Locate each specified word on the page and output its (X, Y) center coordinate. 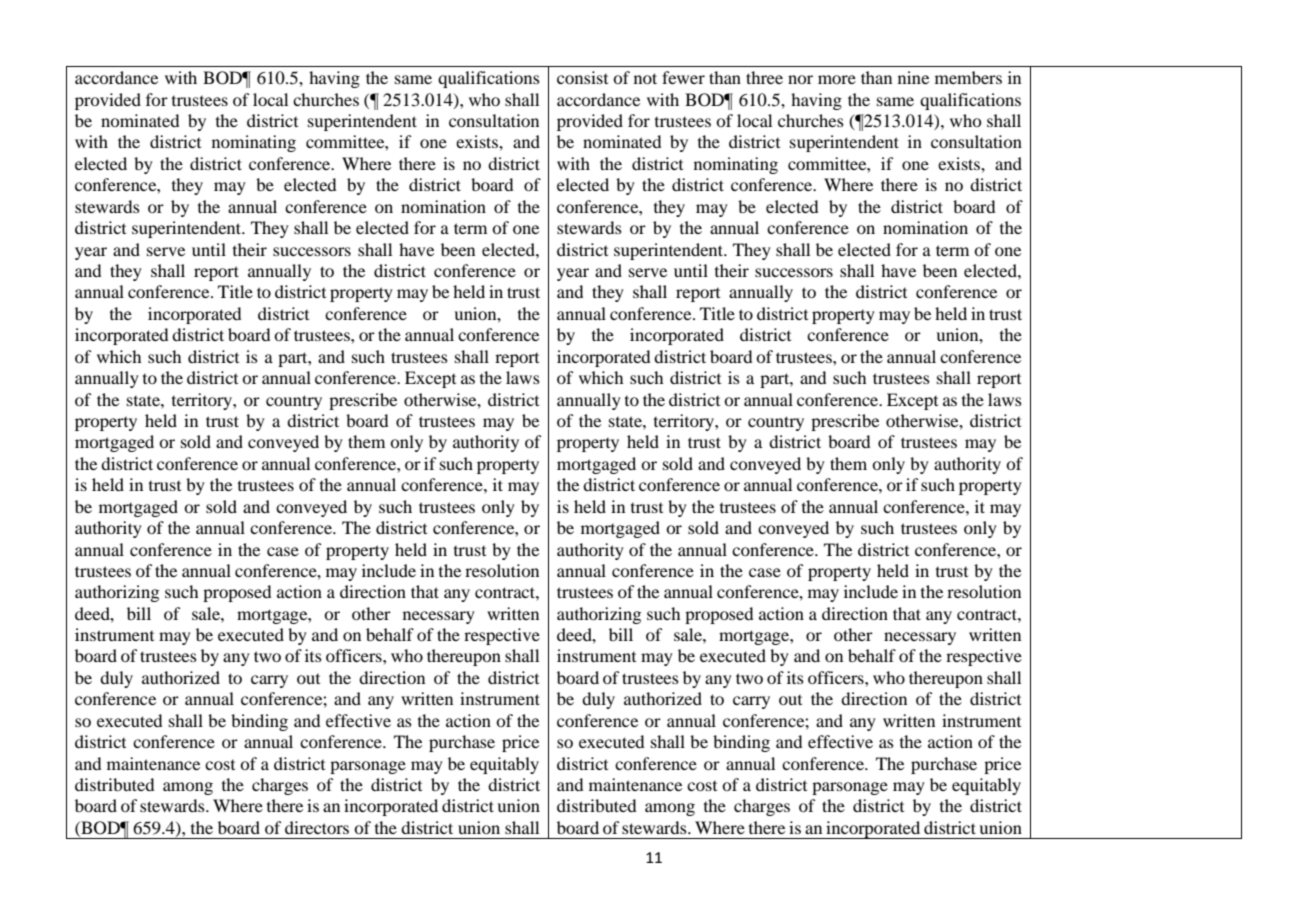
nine (913, 77)
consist (582, 77)
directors (317, 827)
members (968, 77)
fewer (683, 77)
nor (800, 79)
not (645, 78)
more (837, 79)
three (764, 77)
